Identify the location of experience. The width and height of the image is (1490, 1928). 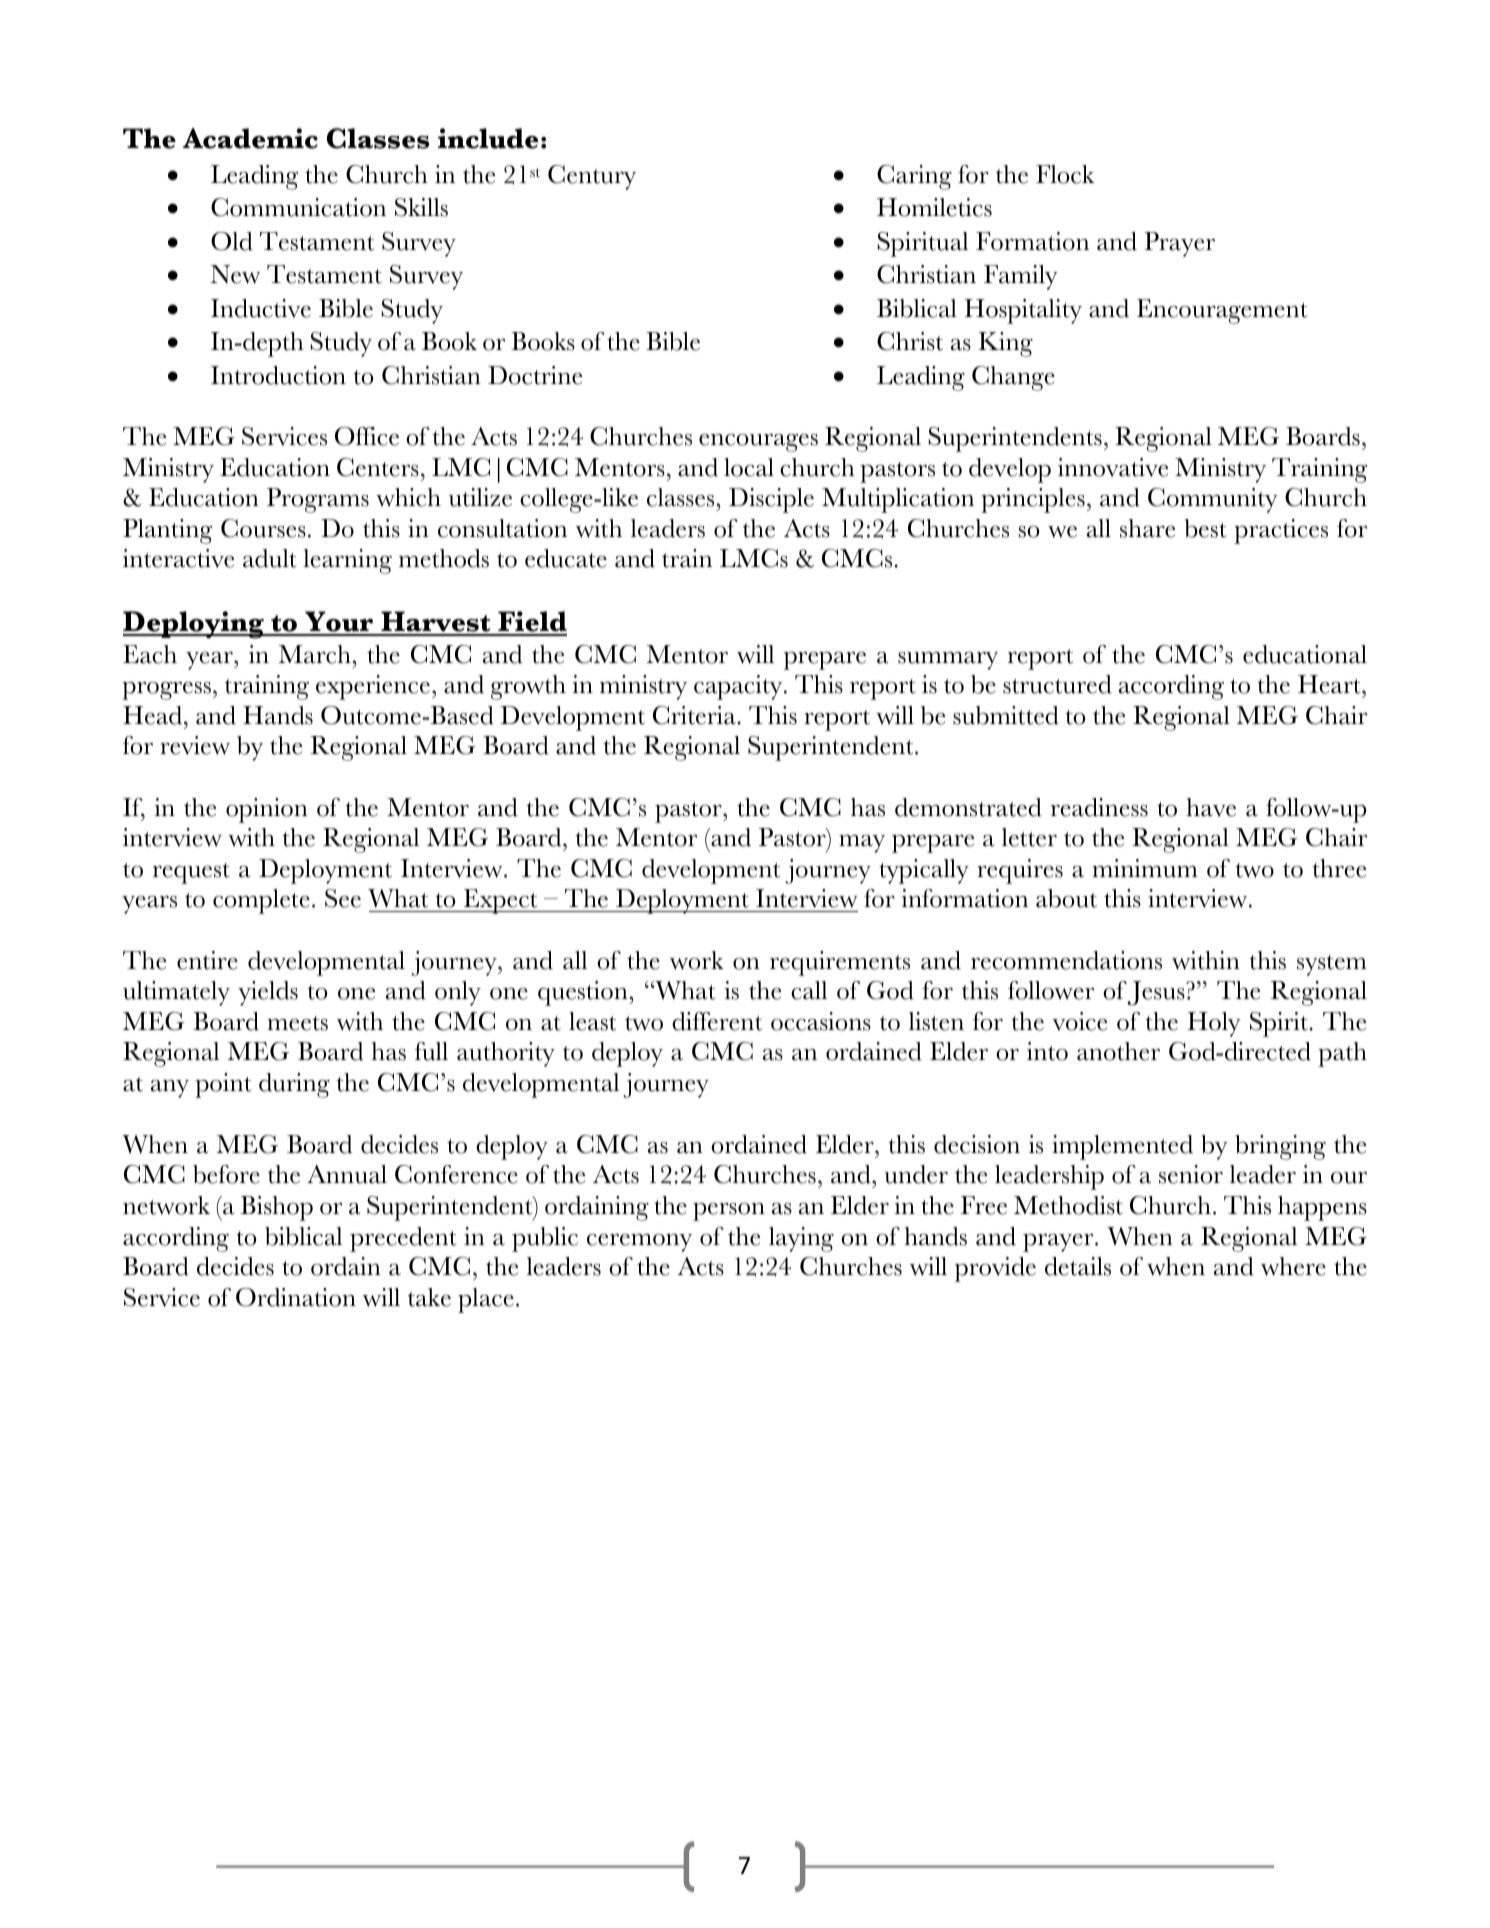
(373, 687).
